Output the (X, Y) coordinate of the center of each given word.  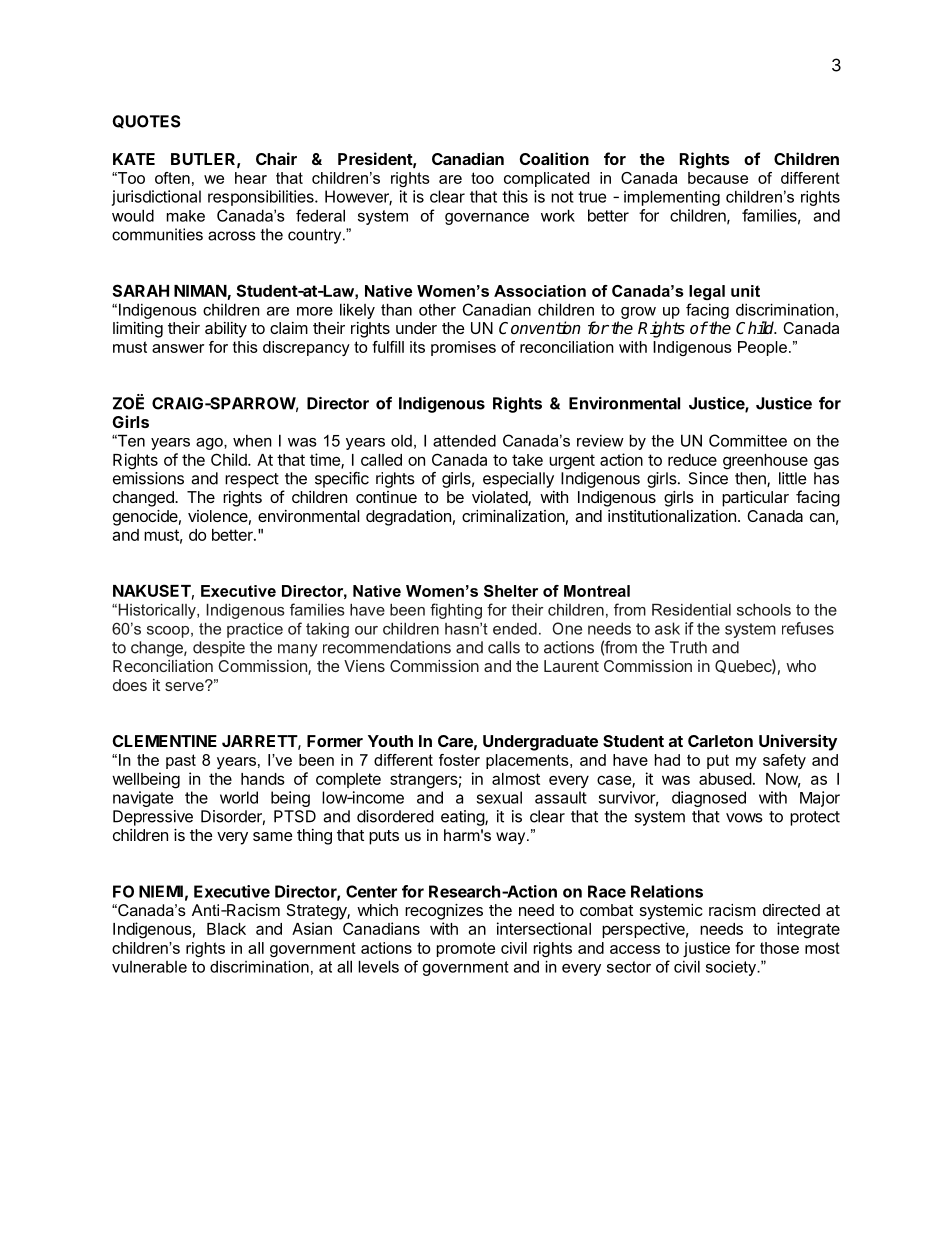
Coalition (554, 158)
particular (755, 499)
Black (226, 929)
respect (252, 480)
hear (251, 178)
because (718, 178)
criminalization (513, 516)
